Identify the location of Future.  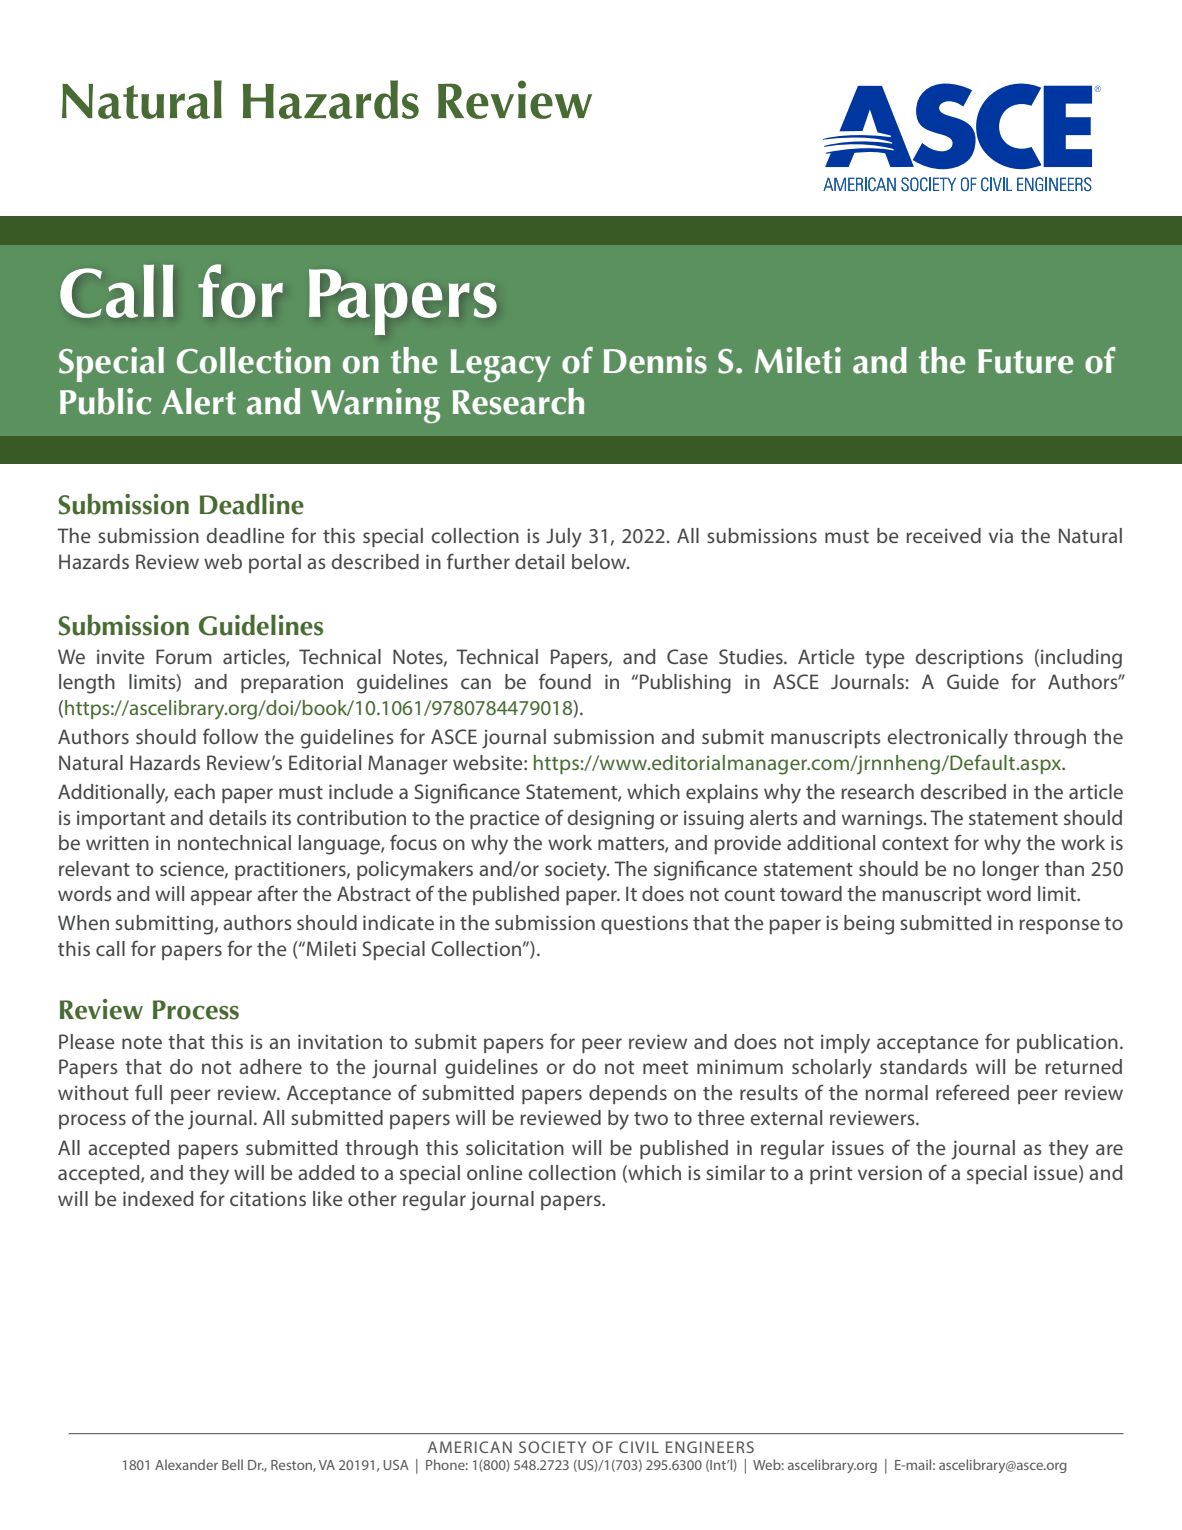
(1026, 361).
